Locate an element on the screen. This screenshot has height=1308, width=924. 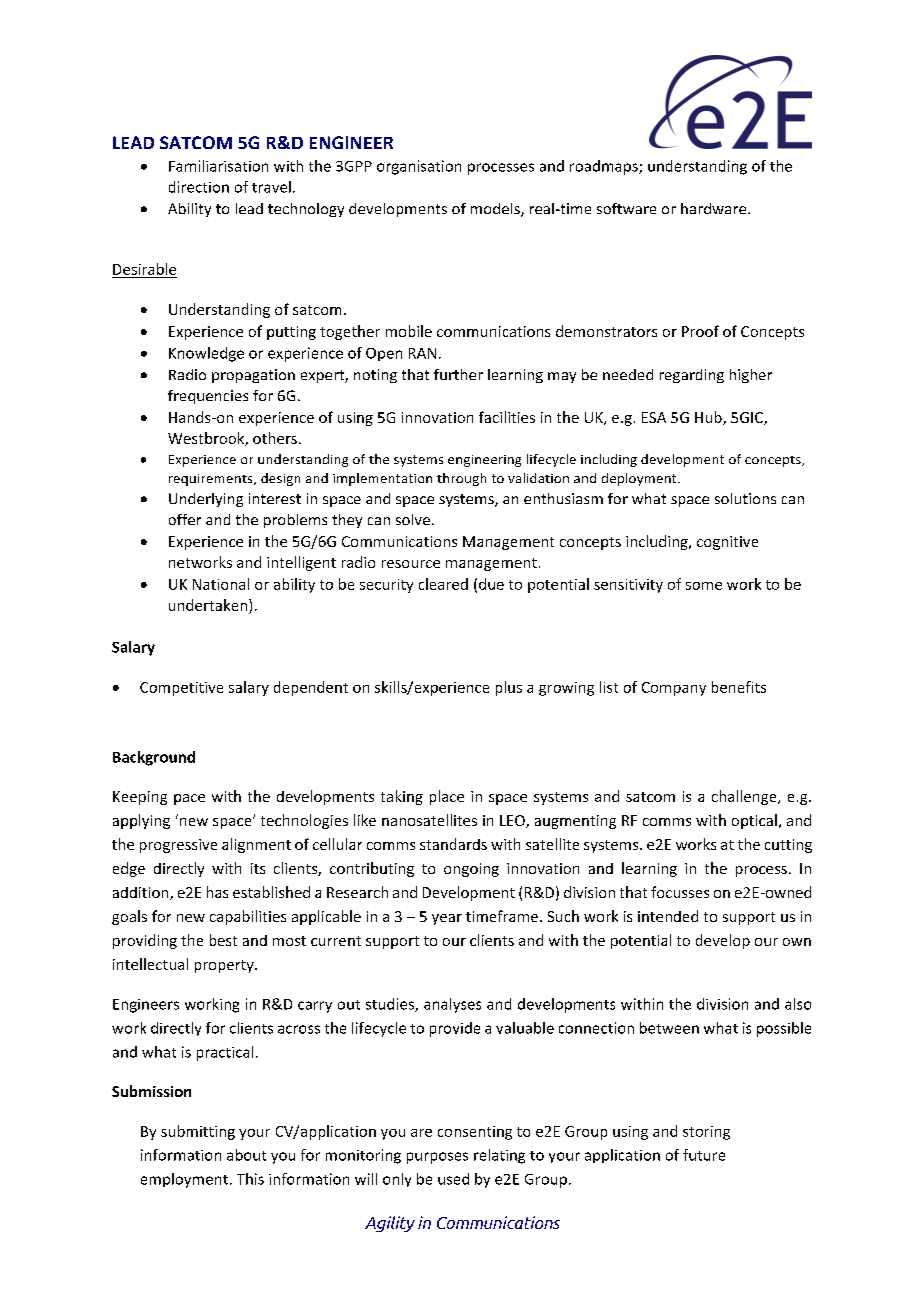
employment is located at coordinates (184, 1180).
